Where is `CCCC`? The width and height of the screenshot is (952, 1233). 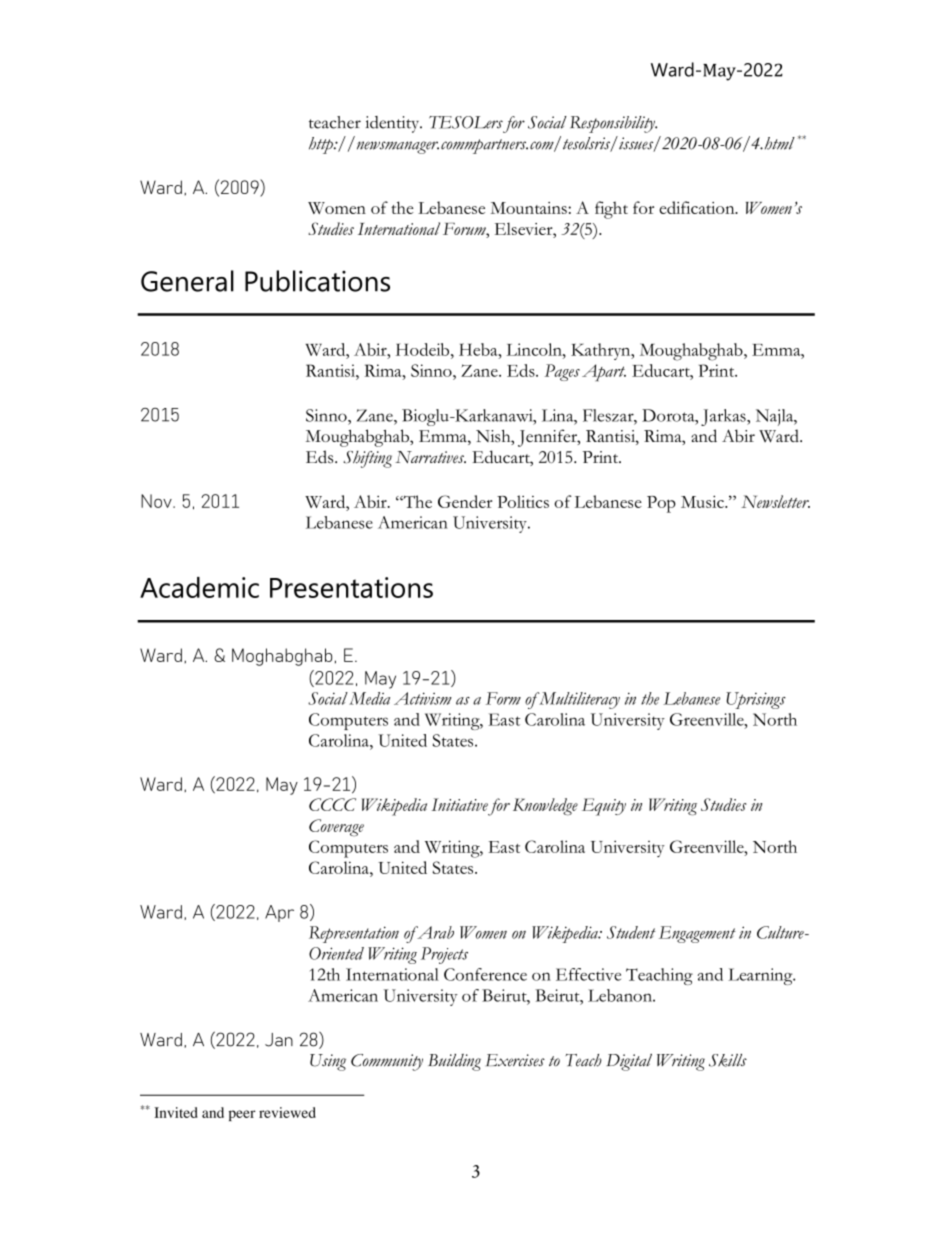 CCCC is located at coordinates (332, 804).
